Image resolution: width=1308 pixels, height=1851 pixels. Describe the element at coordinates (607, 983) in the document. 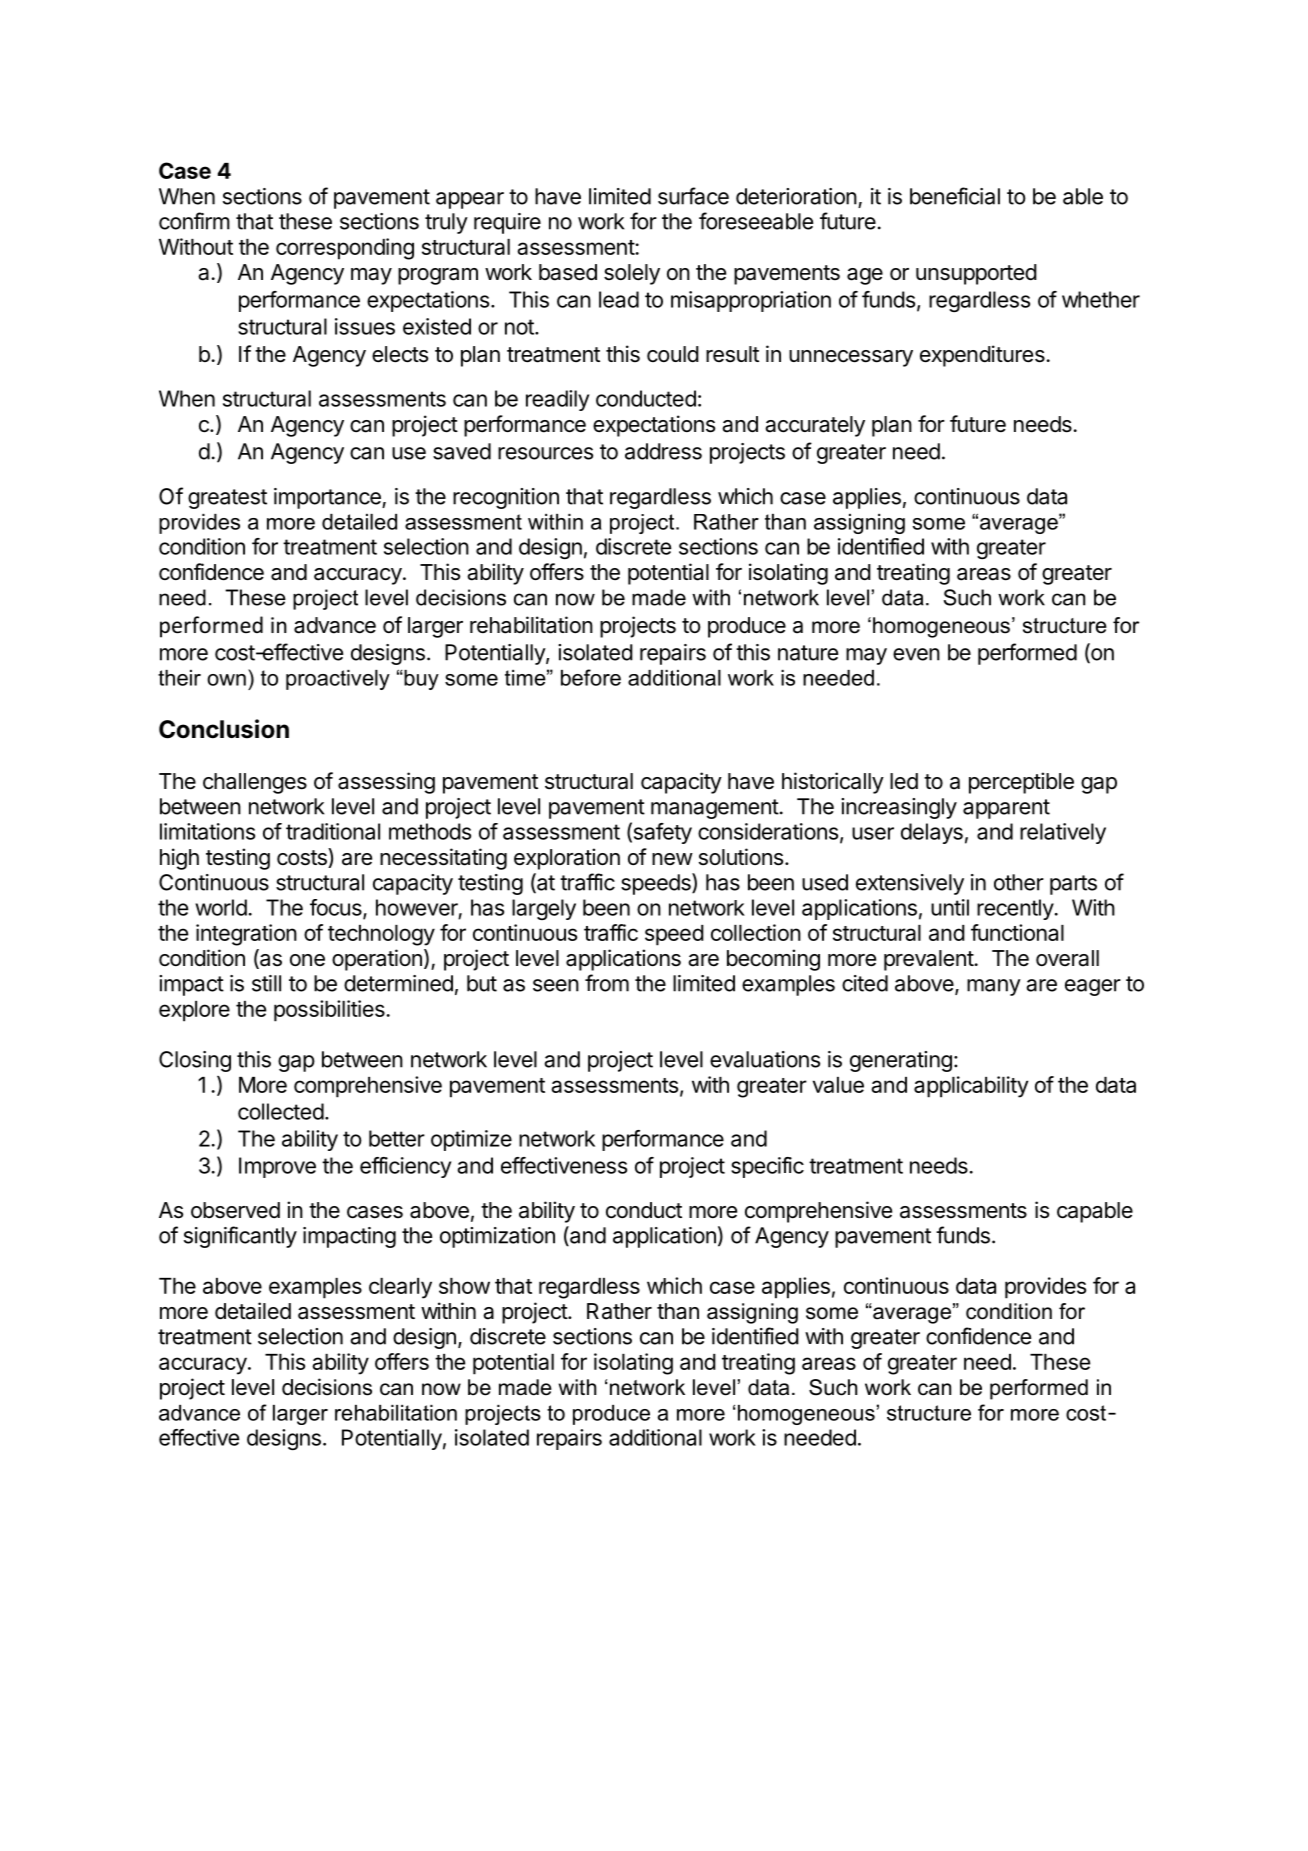

I see `from` at that location.
